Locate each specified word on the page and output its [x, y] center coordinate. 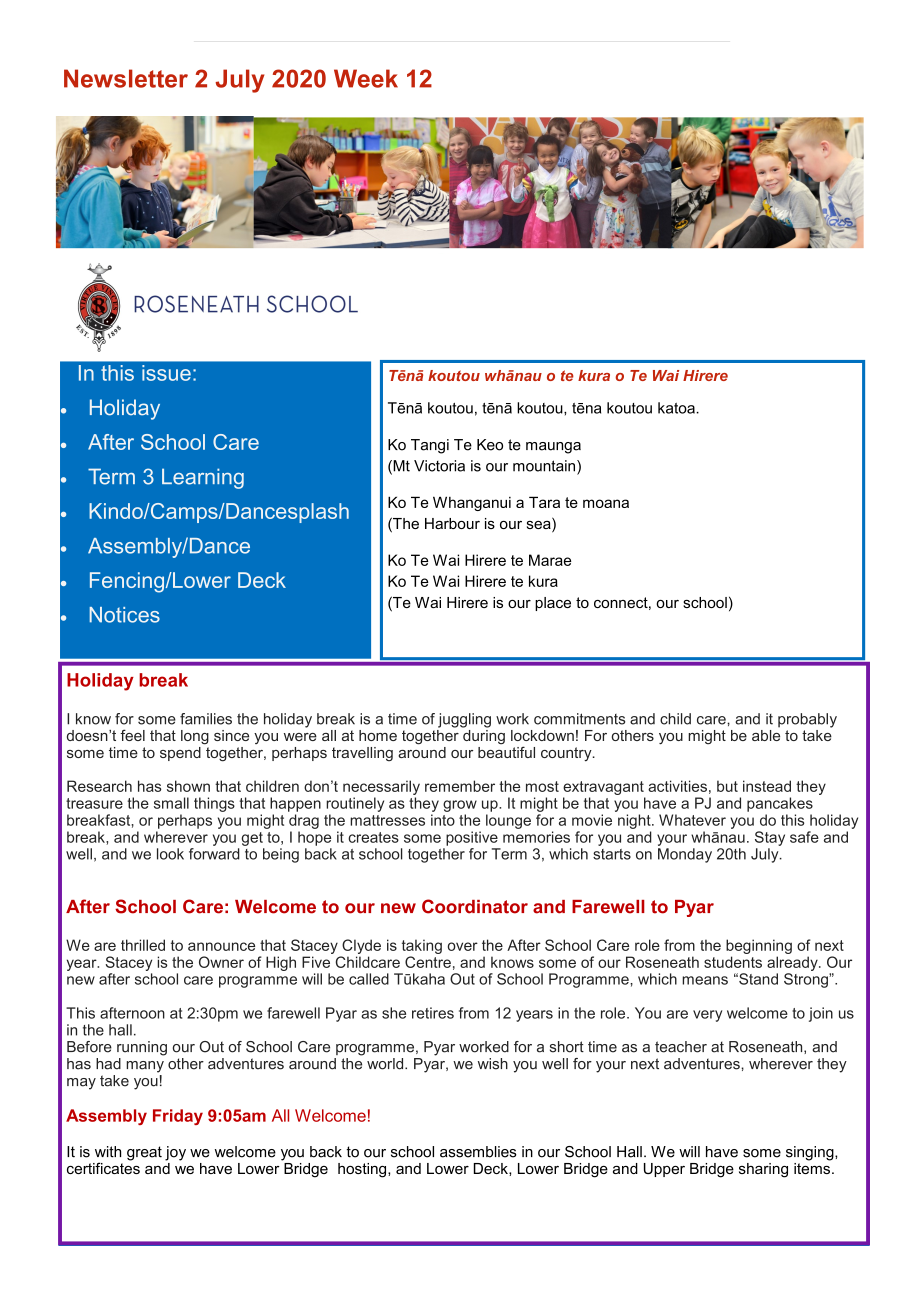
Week [366, 78]
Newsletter [126, 78]
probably [807, 720]
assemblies [478, 1152]
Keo [490, 445]
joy [175, 1153]
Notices [124, 615]
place [553, 604]
